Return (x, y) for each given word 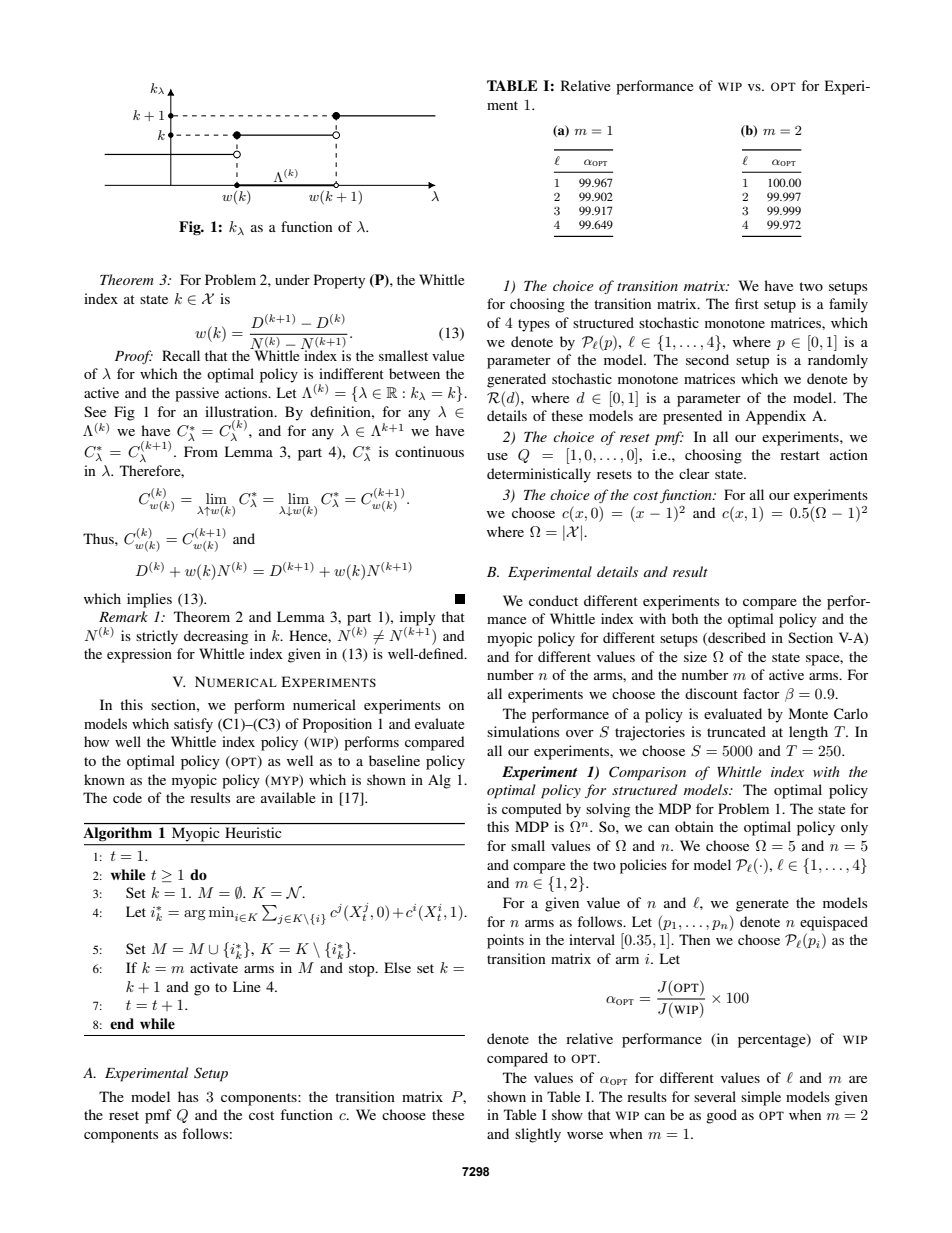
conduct (553, 600)
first (747, 303)
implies (149, 600)
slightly (538, 1135)
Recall (181, 355)
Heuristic (253, 832)
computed (531, 810)
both (685, 618)
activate (214, 967)
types (534, 325)
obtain (694, 826)
